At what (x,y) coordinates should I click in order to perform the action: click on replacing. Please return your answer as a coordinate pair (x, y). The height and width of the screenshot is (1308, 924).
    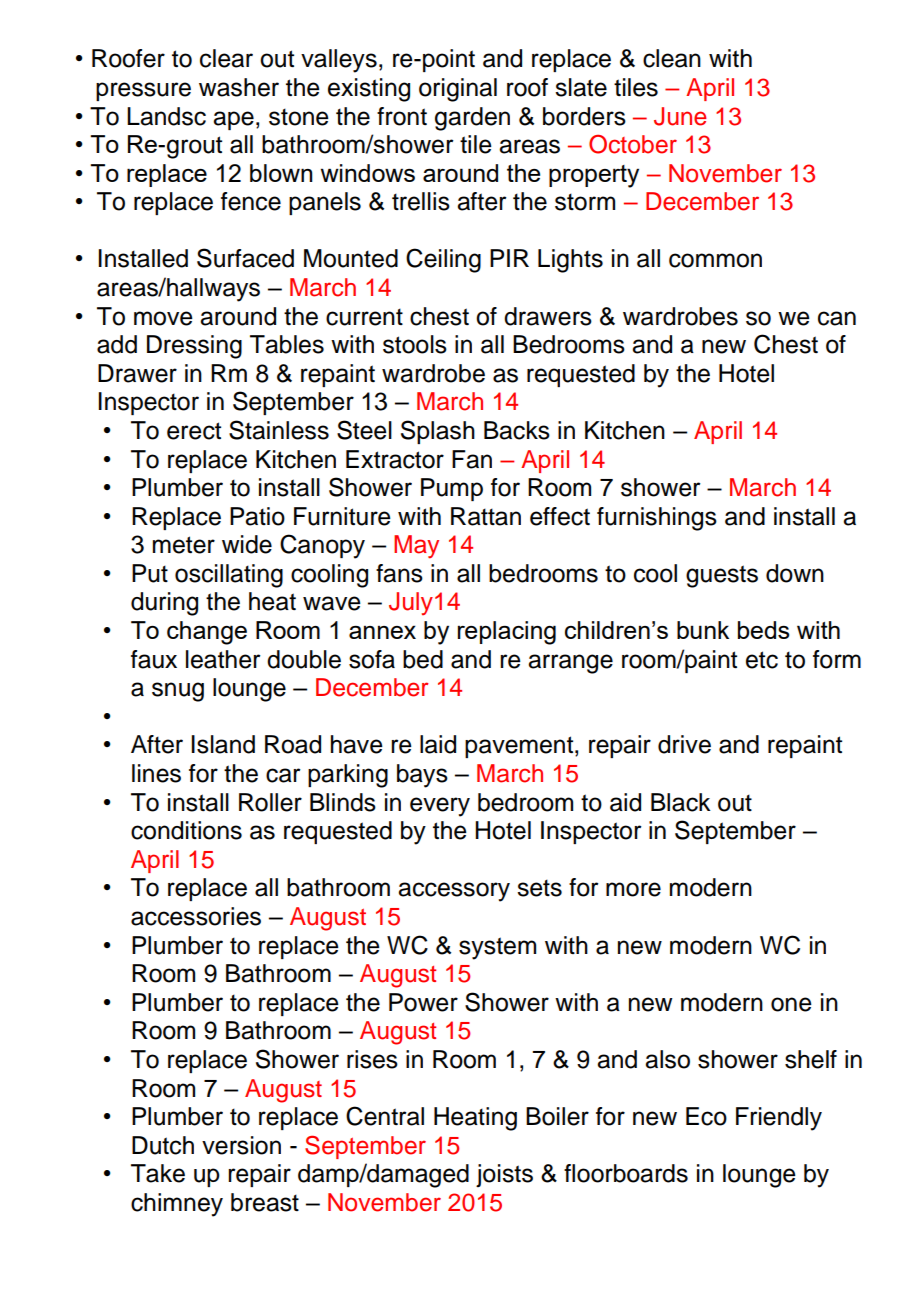
    Looking at the image, I should click on (507, 633).
